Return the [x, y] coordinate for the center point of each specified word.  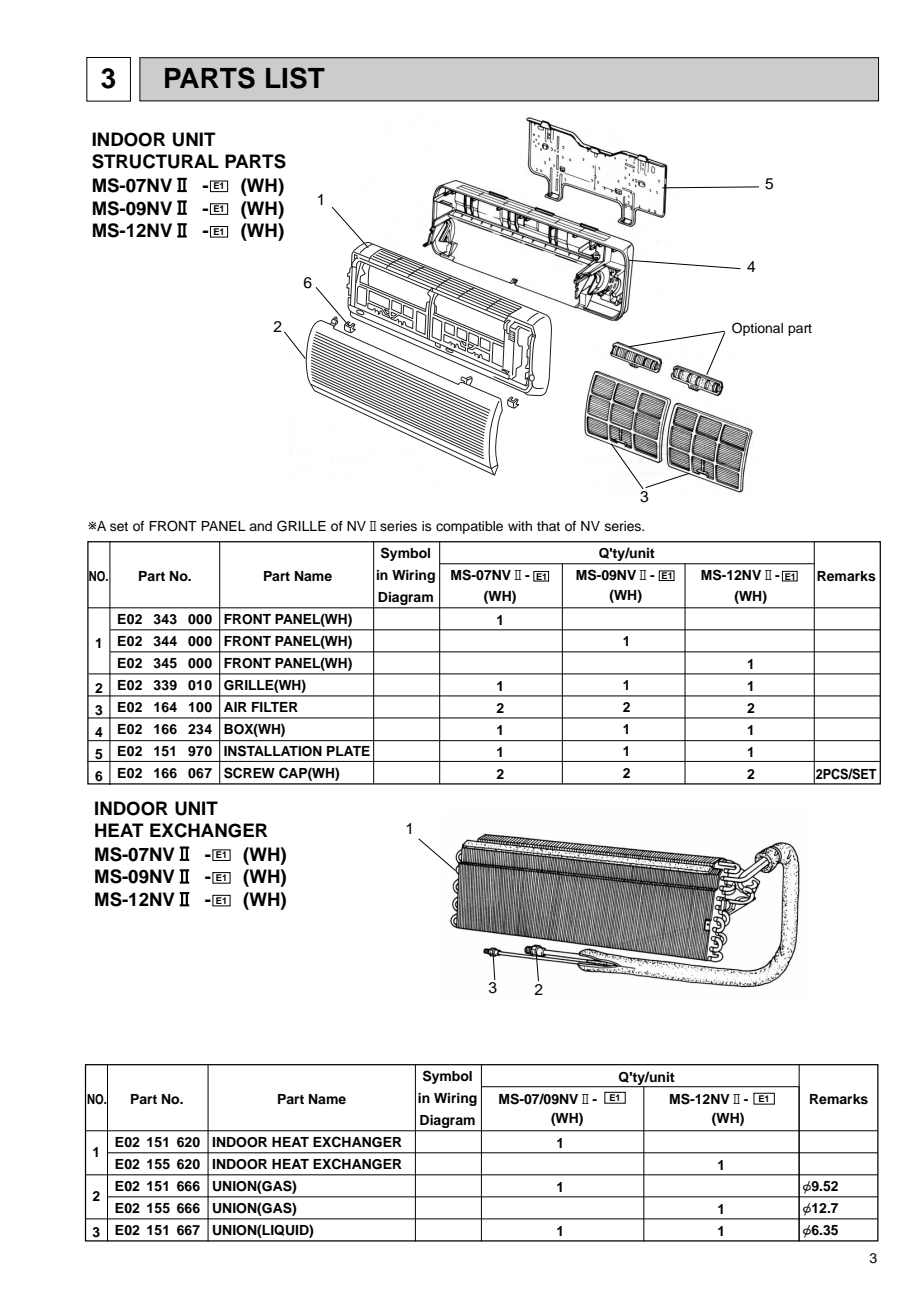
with [520, 526]
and [260, 526]
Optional [757, 329]
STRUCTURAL [155, 161]
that [548, 526]
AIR [235, 707]
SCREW [249, 773]
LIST [295, 78]
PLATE [348, 751]
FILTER [275, 707]
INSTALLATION [273, 751]
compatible [469, 527]
